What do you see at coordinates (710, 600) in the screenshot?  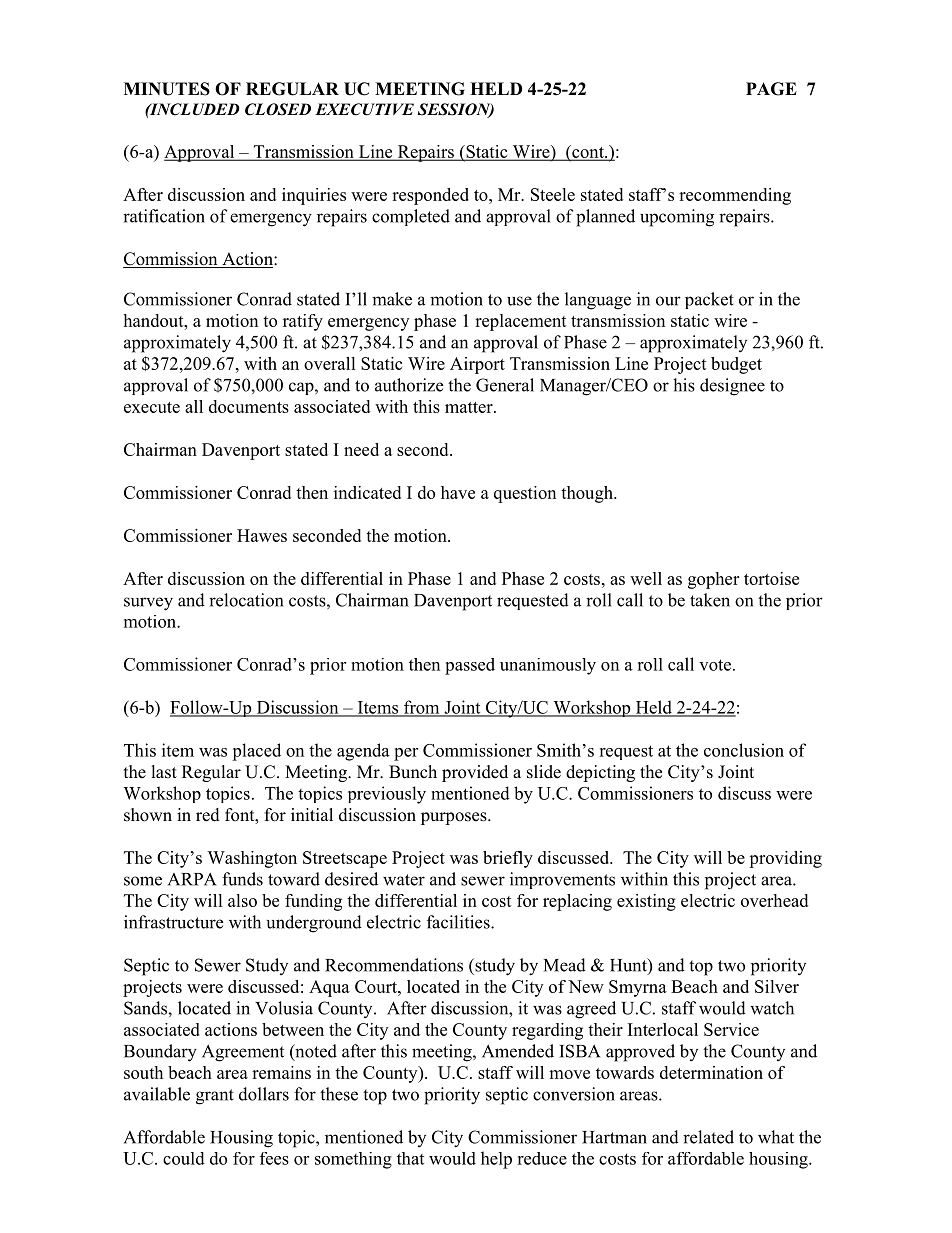 I see `taken` at bounding box center [710, 600].
